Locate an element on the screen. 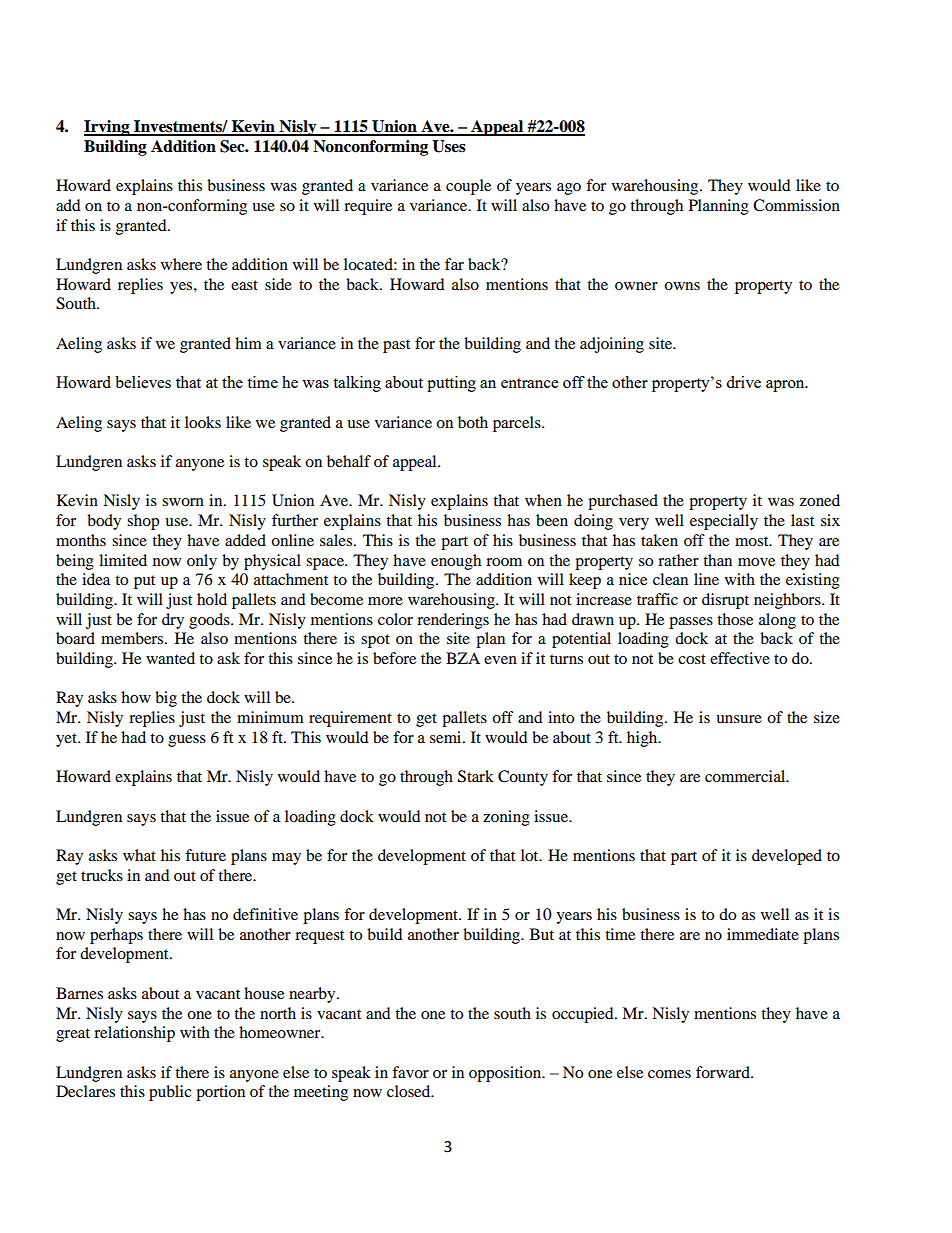 The image size is (952, 1233). Irving is located at coordinates (108, 128).
